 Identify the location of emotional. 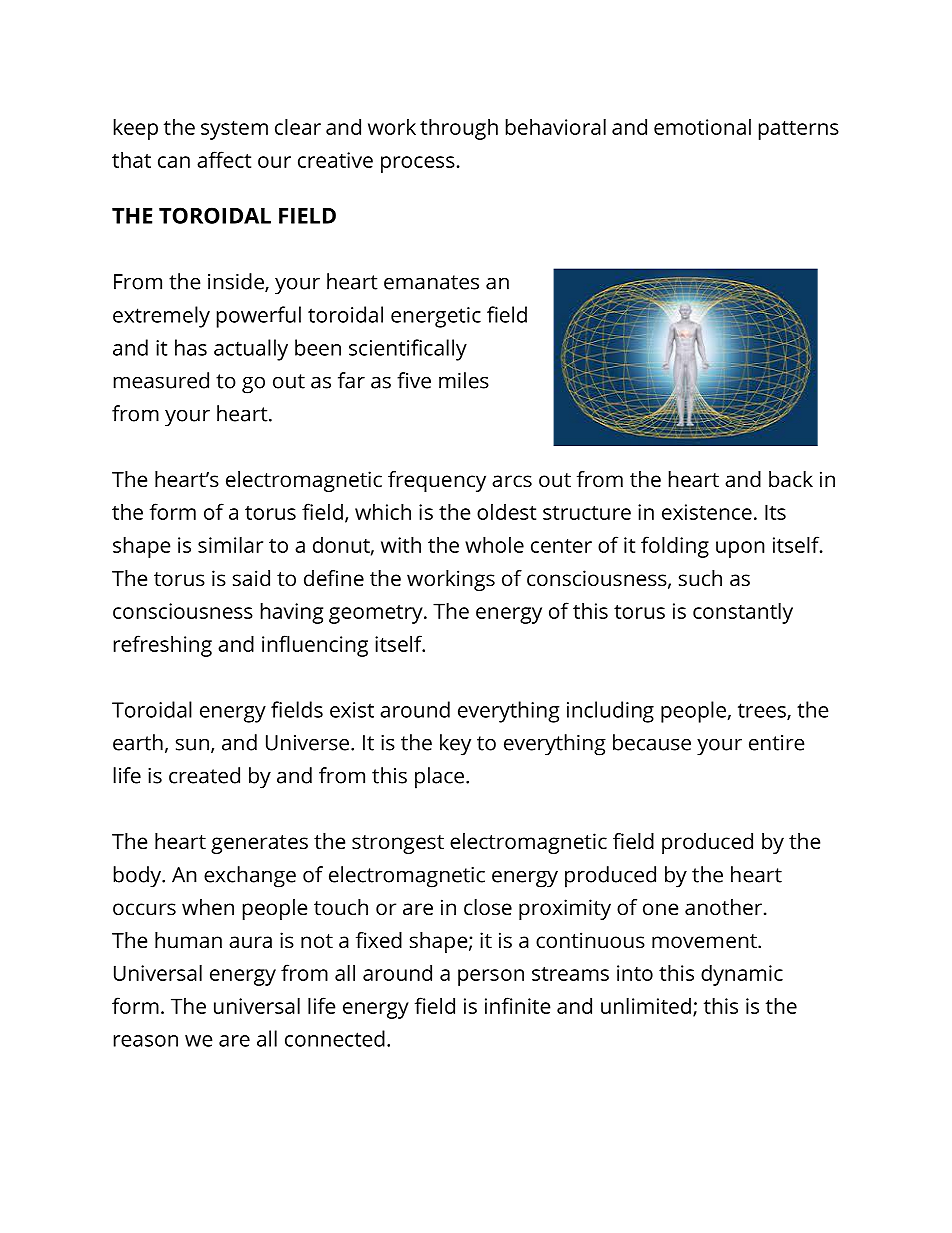
(702, 126).
